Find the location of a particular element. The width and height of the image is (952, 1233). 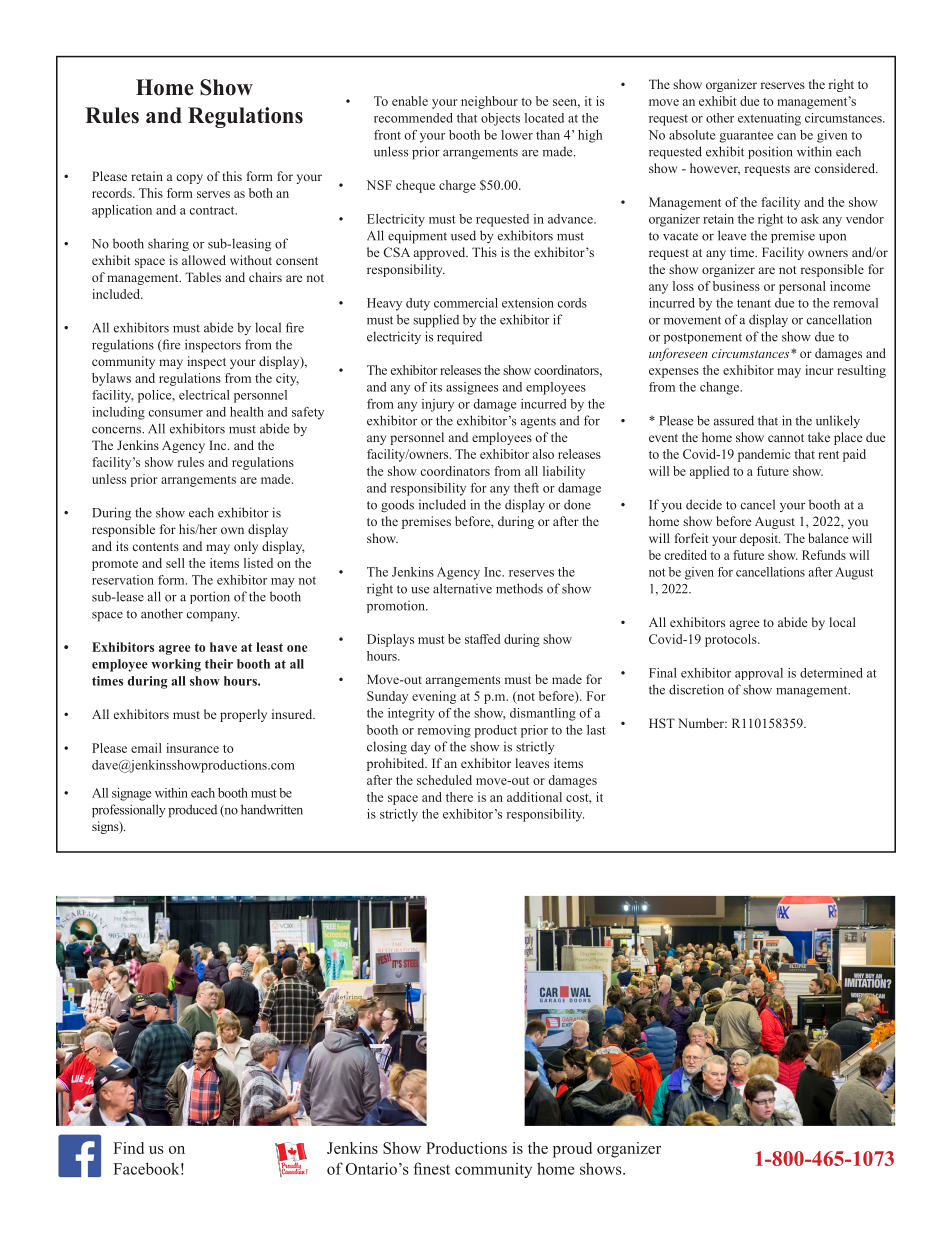

objects is located at coordinates (500, 119).
